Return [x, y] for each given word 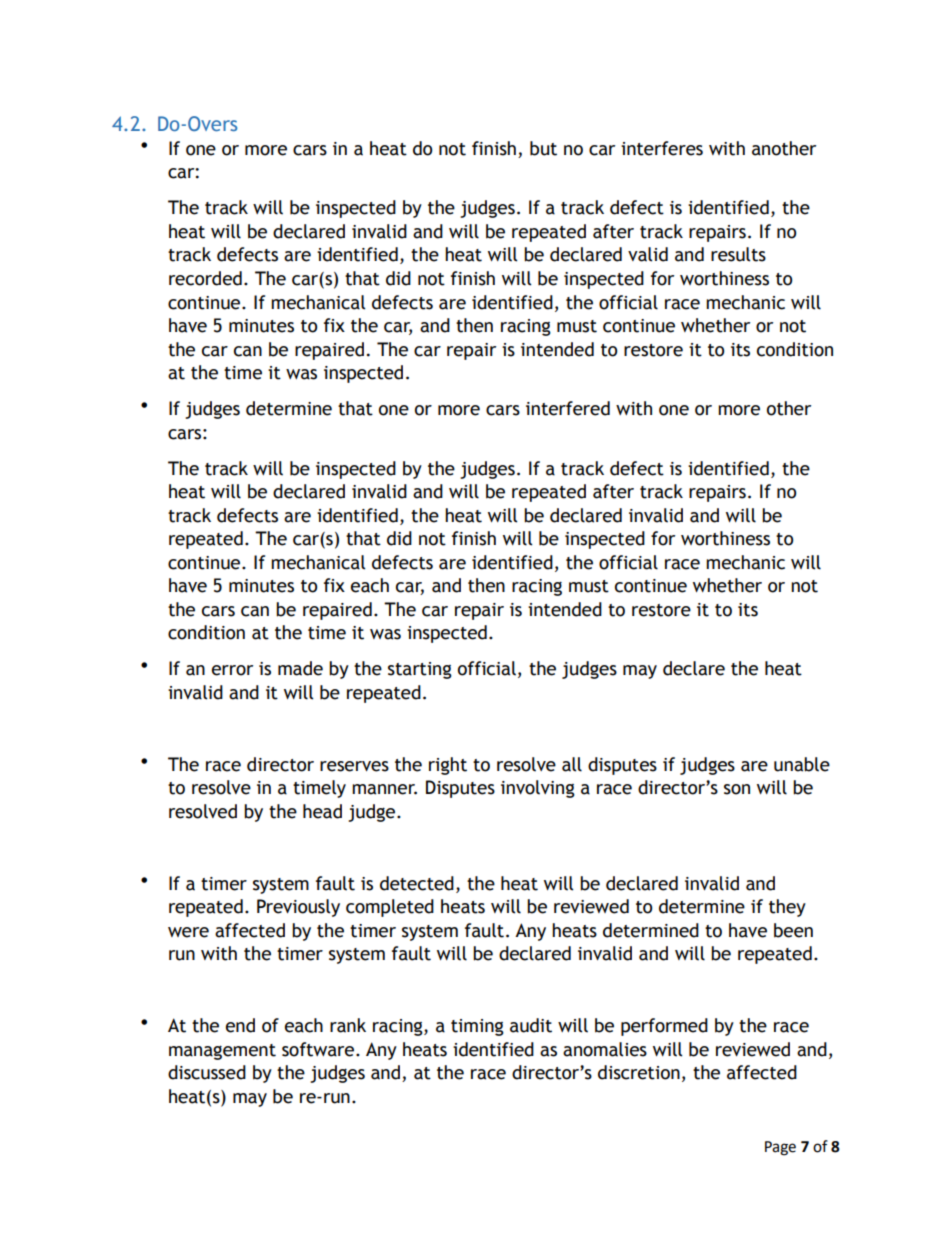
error [232, 670]
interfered [568, 408]
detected [417, 883]
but [543, 148]
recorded [205, 278]
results [738, 254]
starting [420, 670]
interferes [662, 148]
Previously [298, 908]
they [787, 908]
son [737, 789]
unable [802, 764]
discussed [207, 1072]
